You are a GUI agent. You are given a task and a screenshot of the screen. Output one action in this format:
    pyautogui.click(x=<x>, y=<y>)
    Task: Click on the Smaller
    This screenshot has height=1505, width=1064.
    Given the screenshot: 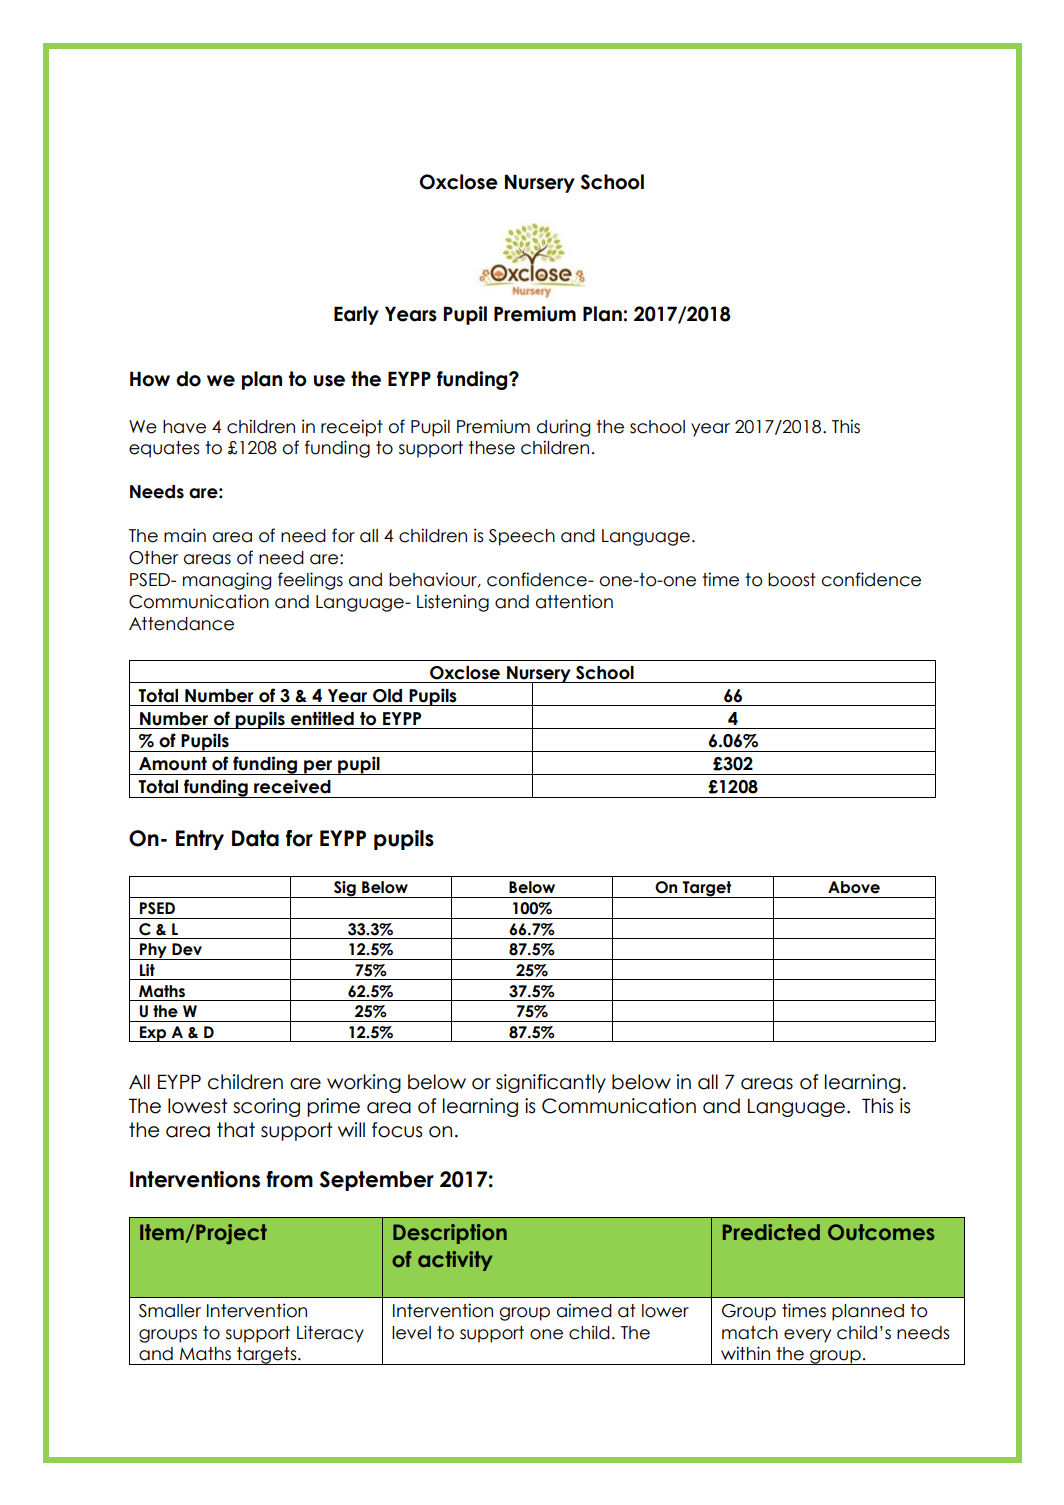 What is the action you would take?
    pyautogui.click(x=170, y=1311)
